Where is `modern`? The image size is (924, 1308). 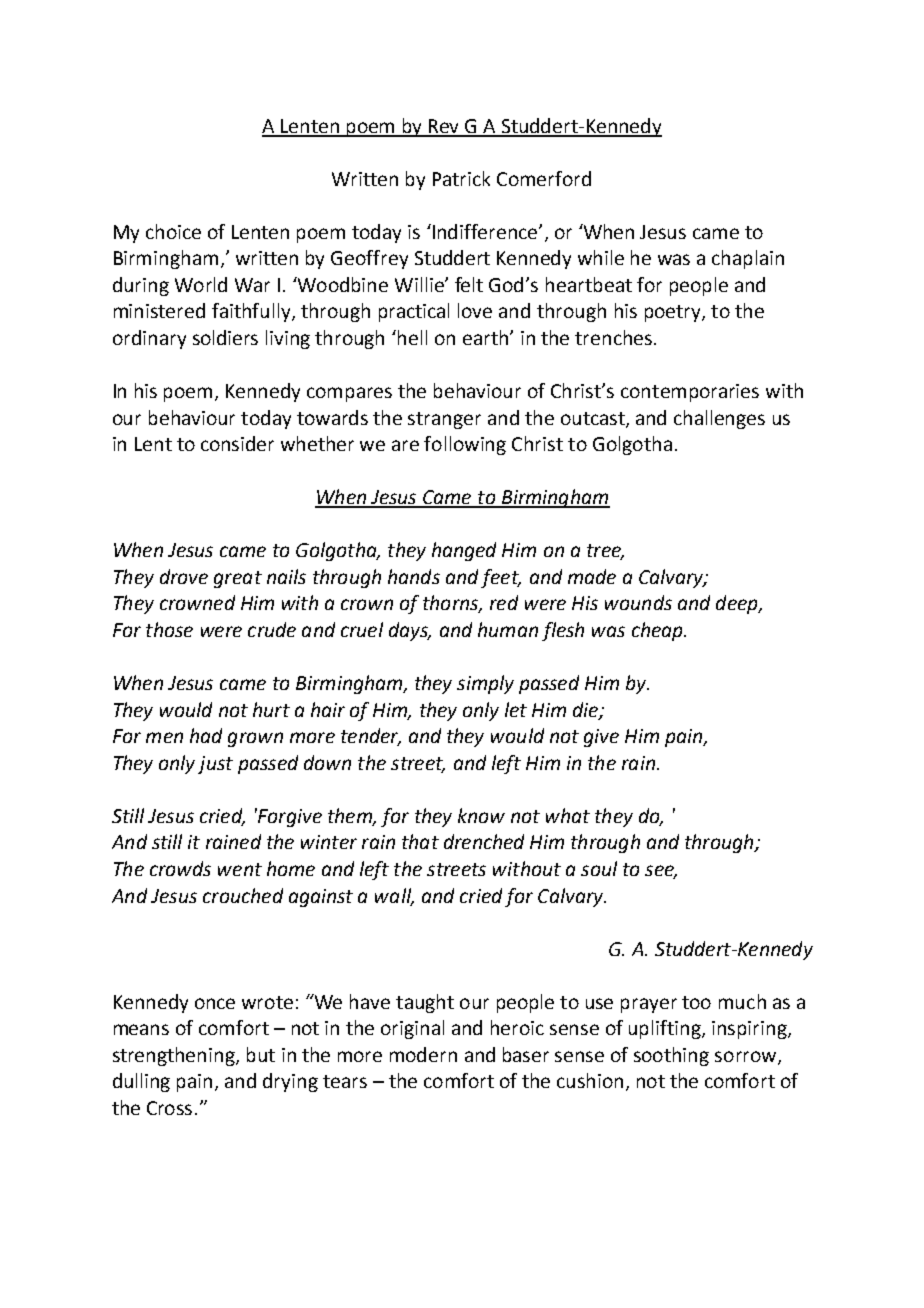 modern is located at coordinates (423, 1054).
